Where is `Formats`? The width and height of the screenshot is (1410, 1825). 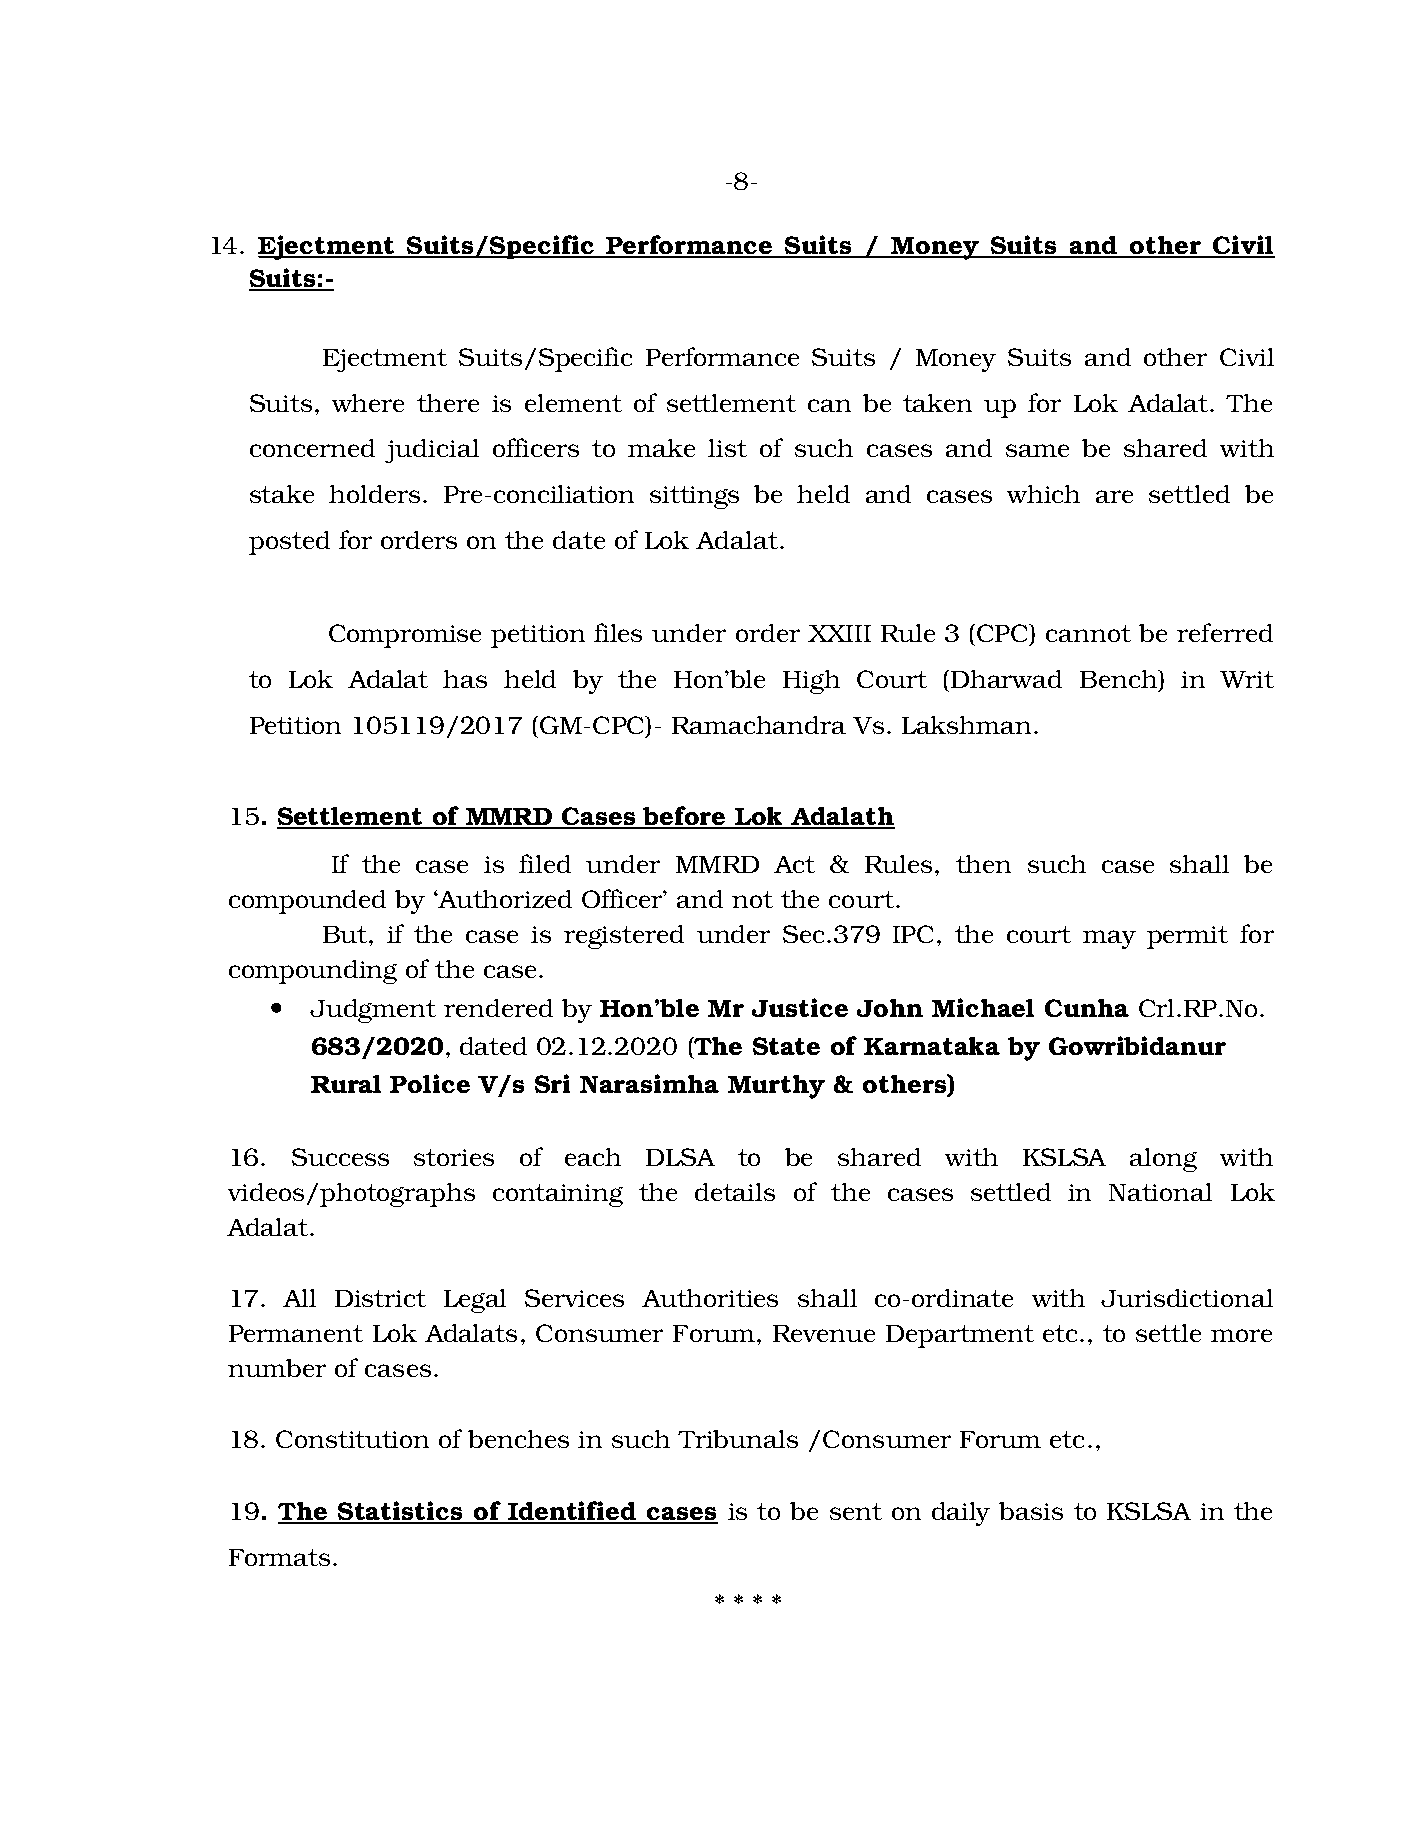 Formats is located at coordinates (279, 1557).
